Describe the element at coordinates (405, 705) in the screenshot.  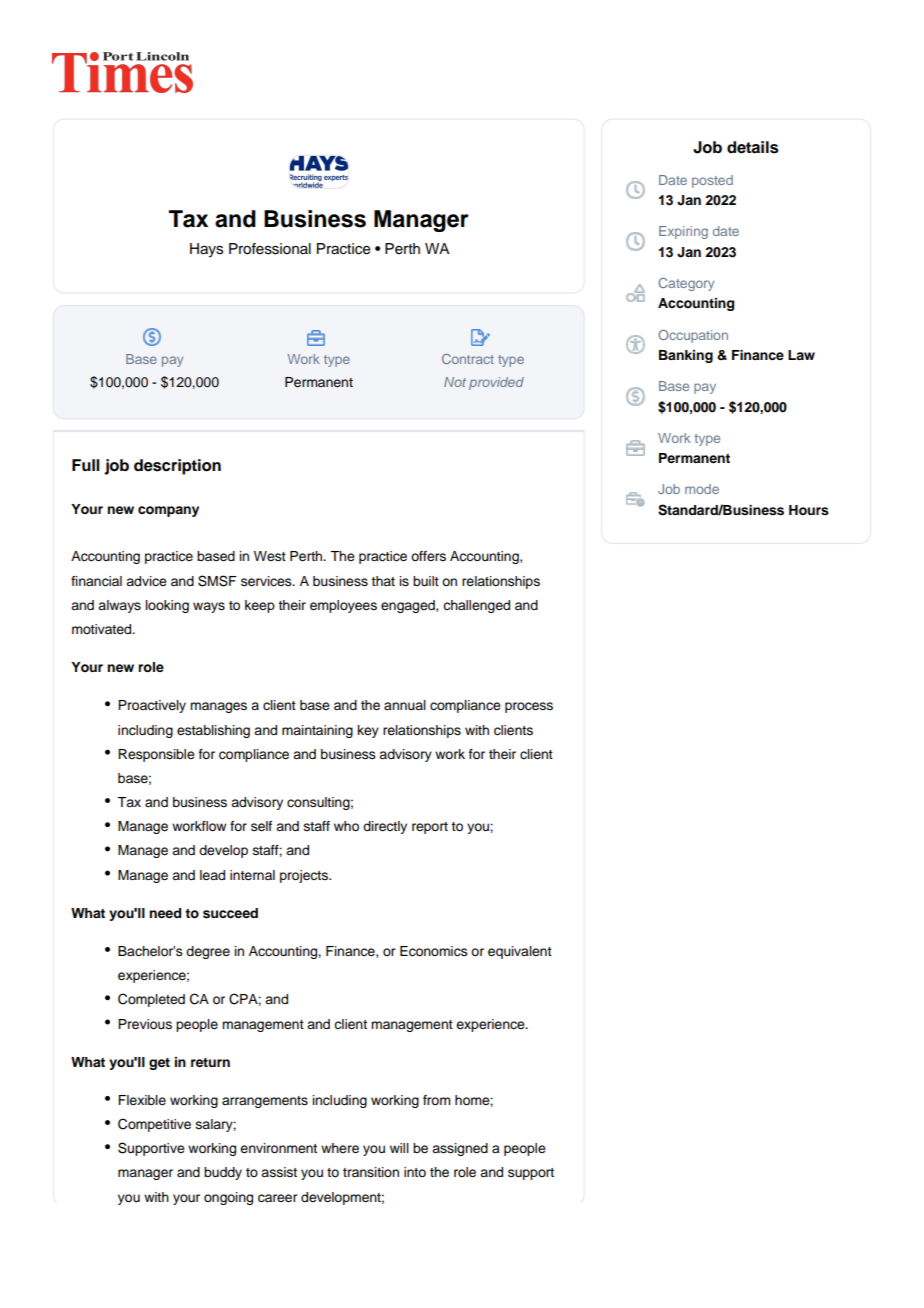
I see `annual` at that location.
